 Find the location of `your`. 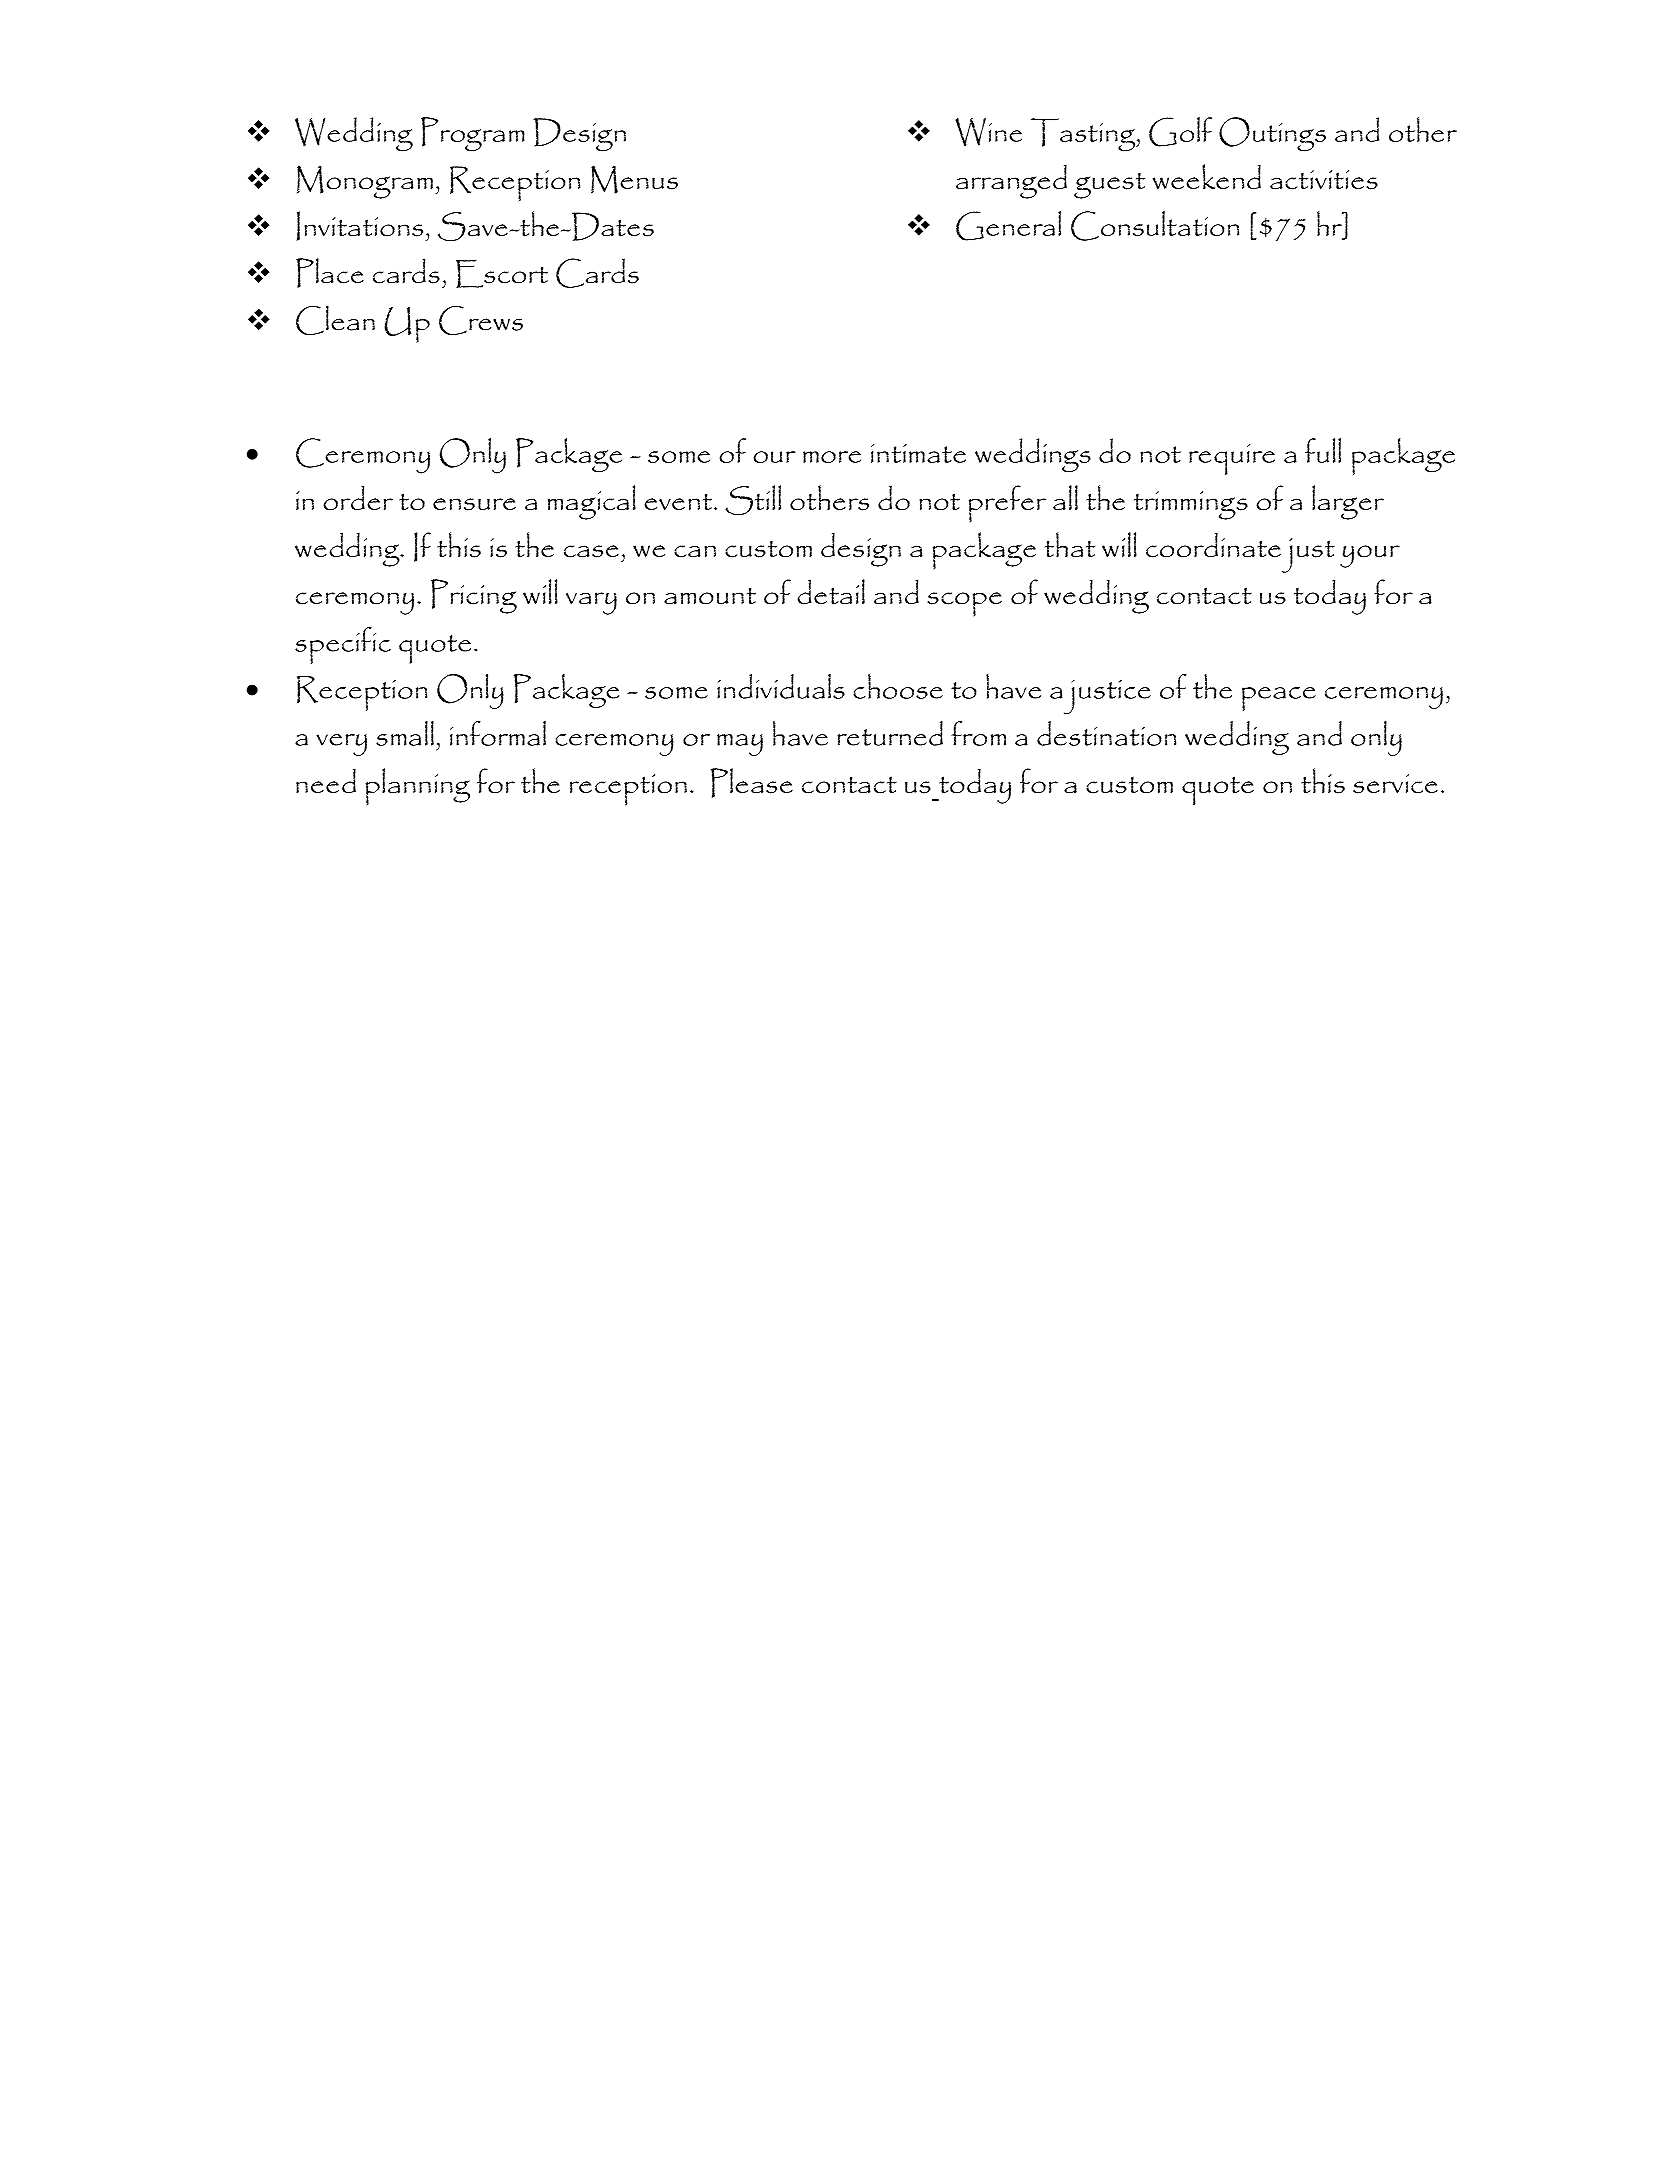

your is located at coordinates (1370, 556).
